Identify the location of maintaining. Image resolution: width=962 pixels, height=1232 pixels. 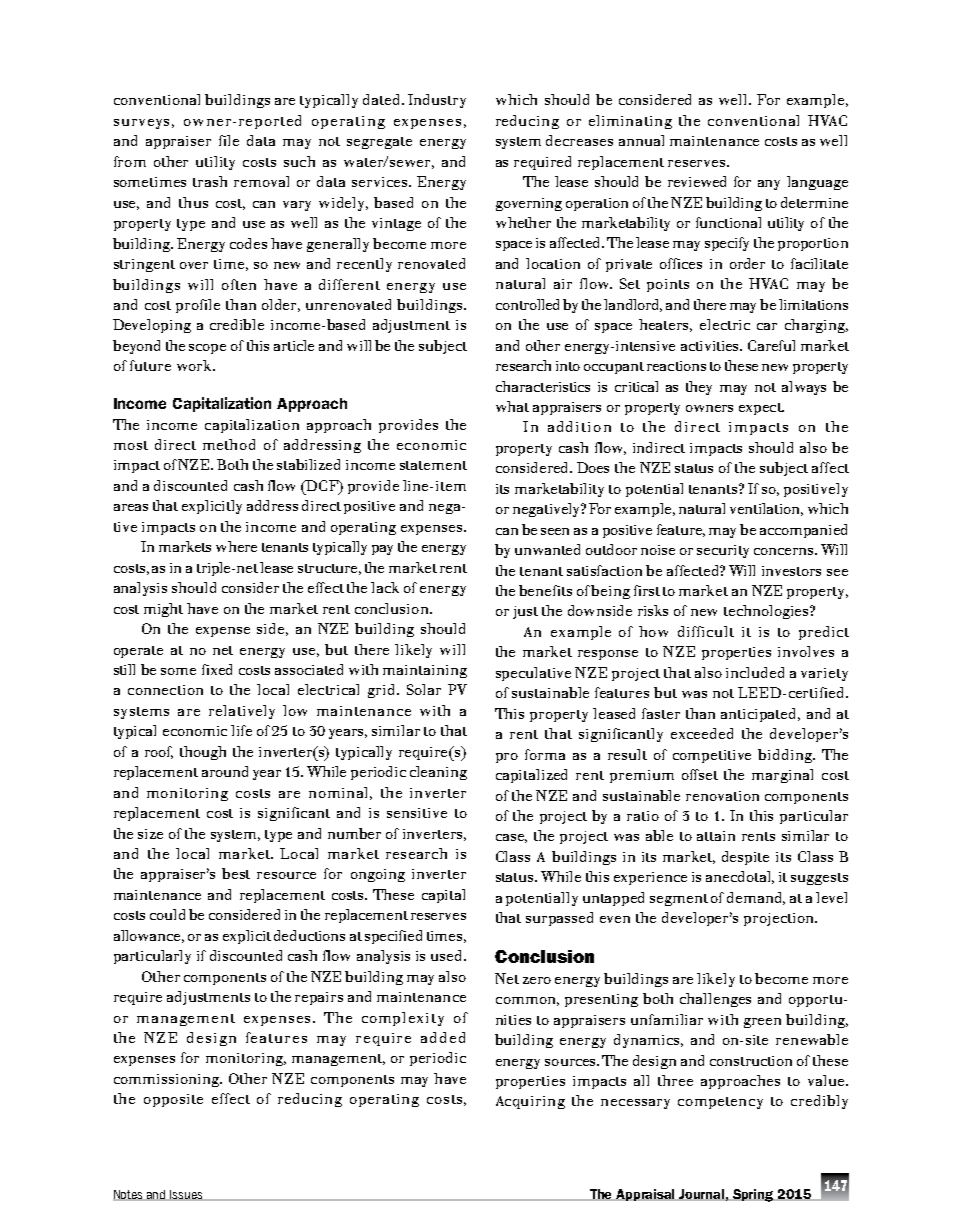
(425, 671).
